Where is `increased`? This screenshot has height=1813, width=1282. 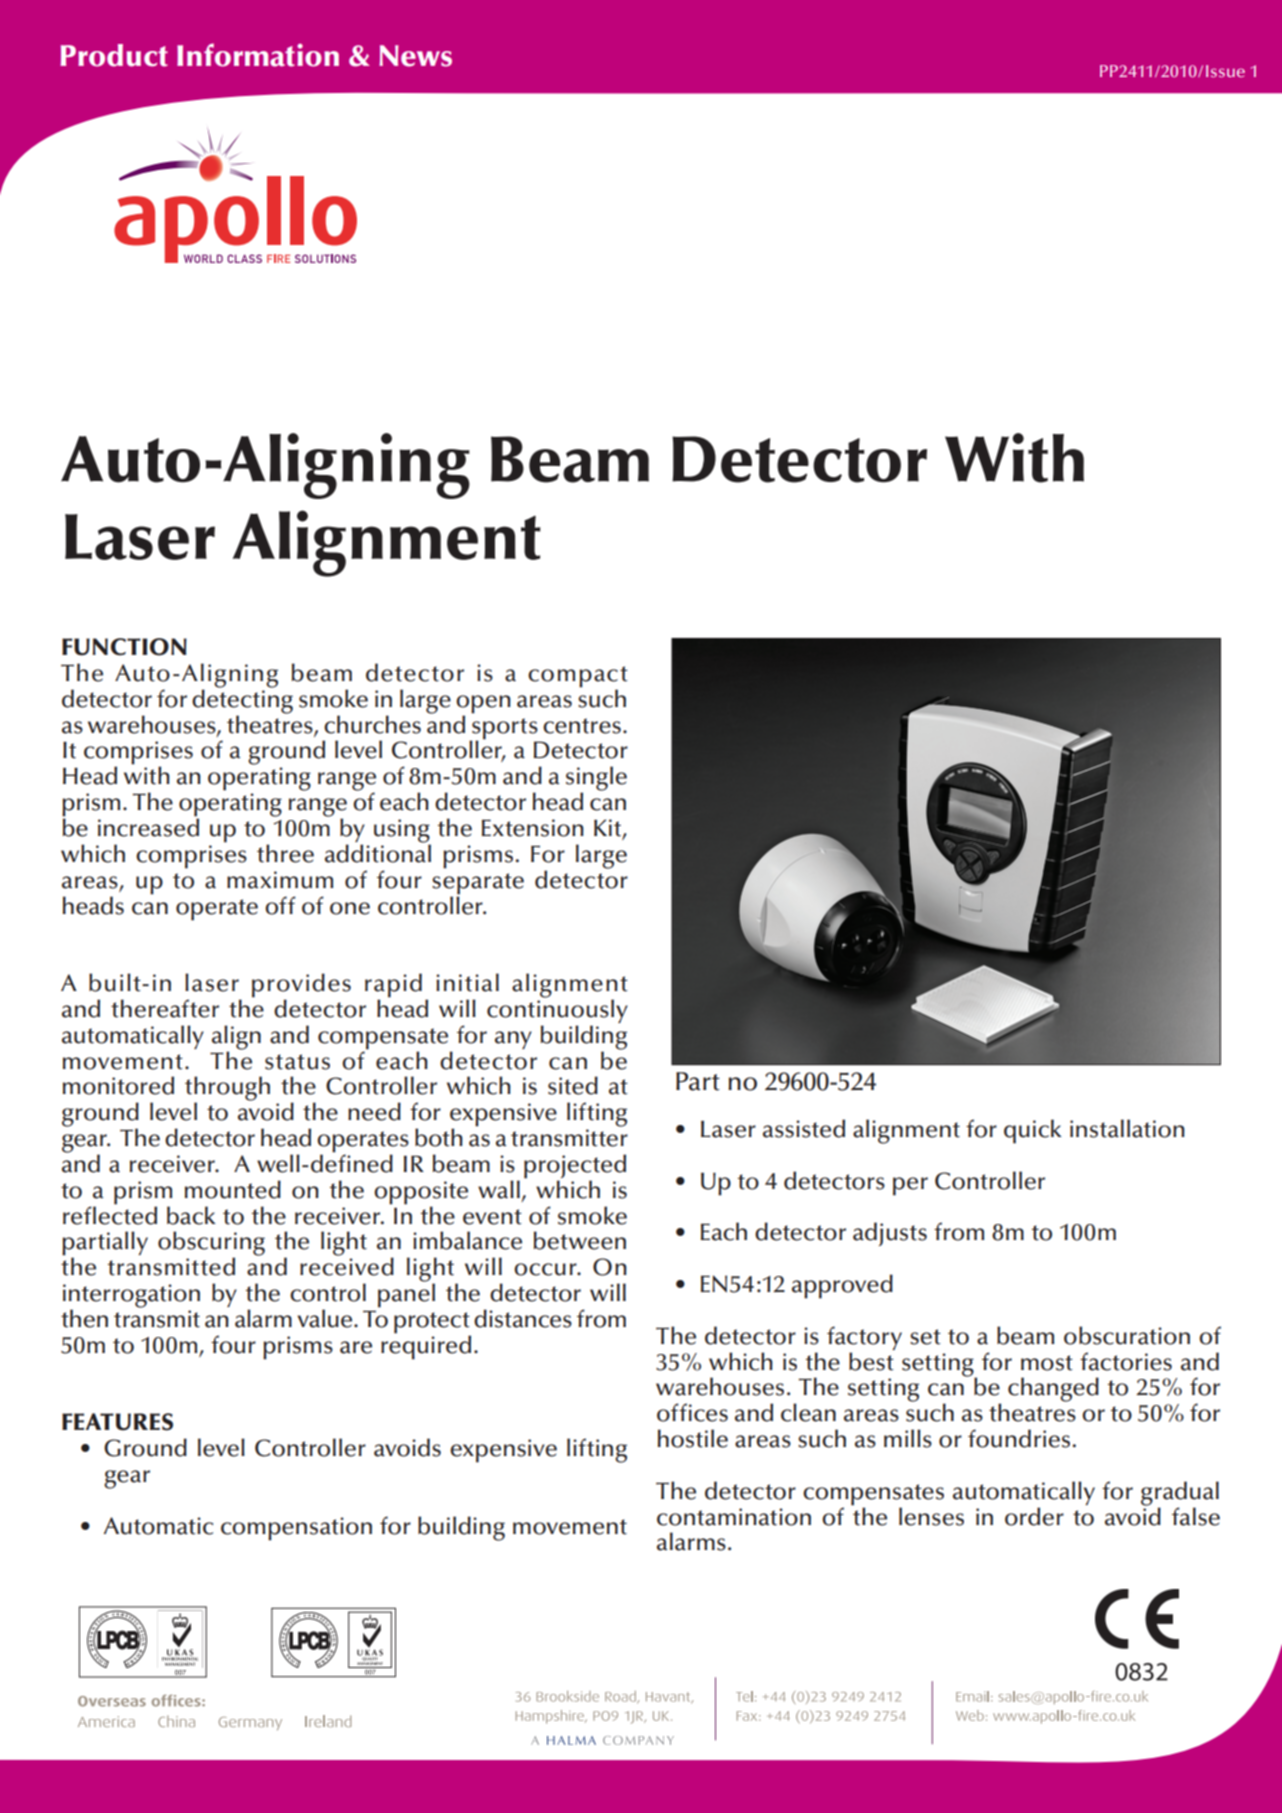 increased is located at coordinates (148, 826).
